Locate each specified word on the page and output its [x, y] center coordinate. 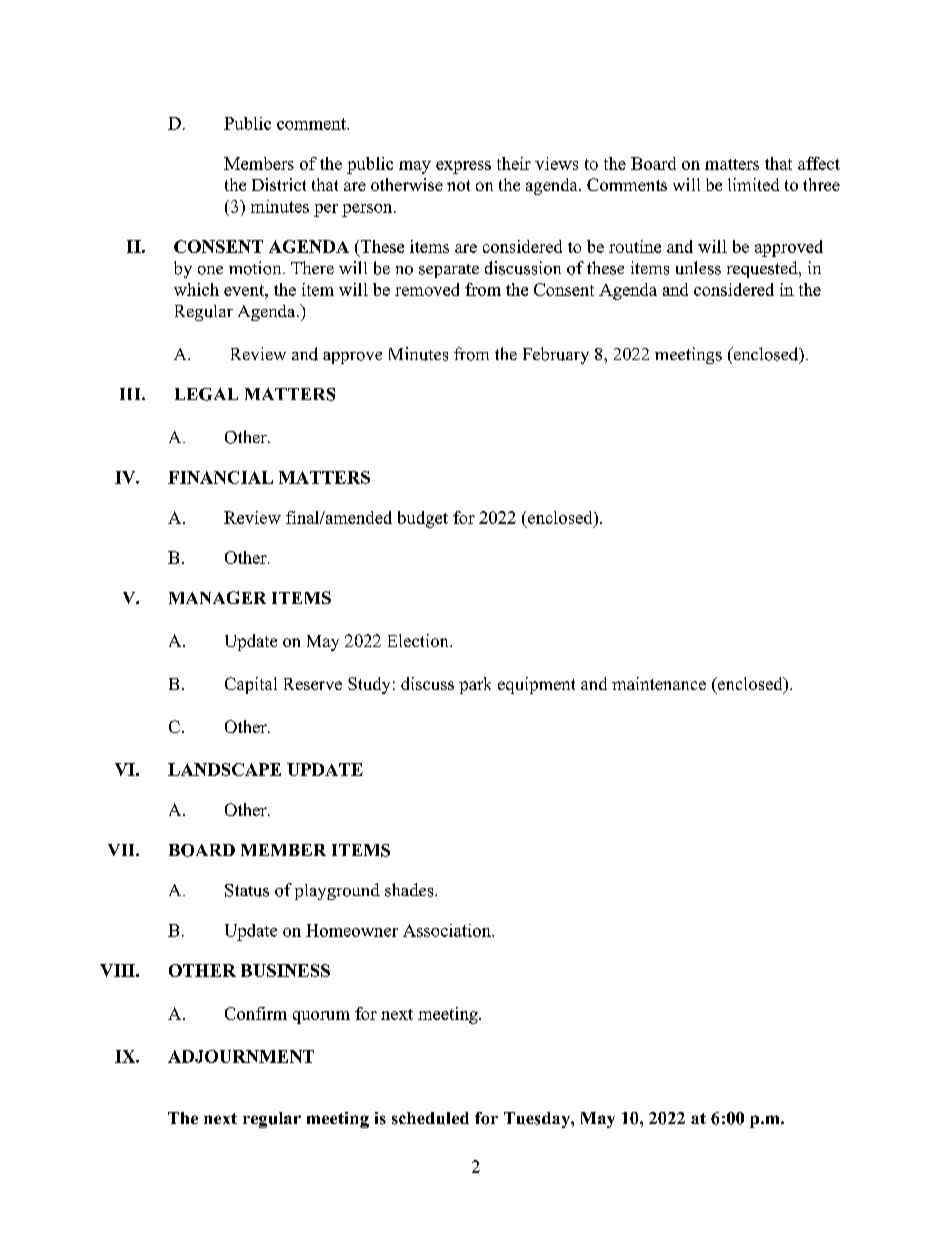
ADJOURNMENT [241, 1056]
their [514, 163]
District [279, 184]
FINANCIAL [220, 477]
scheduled [430, 1118]
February [556, 355]
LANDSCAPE [224, 769]
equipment [536, 685]
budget [423, 519]
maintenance [659, 683]
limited [753, 184]
